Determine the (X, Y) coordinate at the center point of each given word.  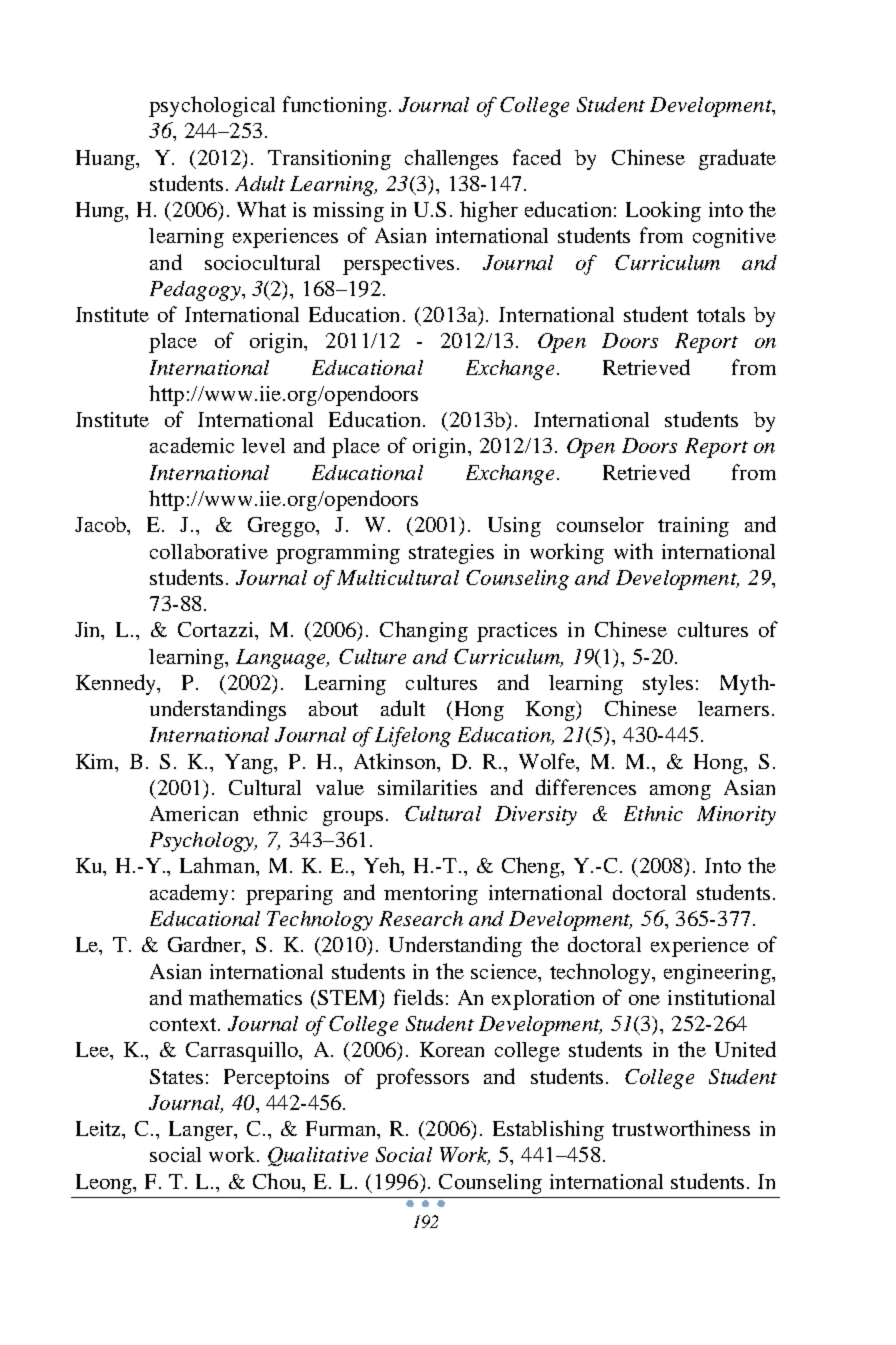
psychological (212, 106)
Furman (342, 1128)
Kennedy (117, 684)
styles (668, 685)
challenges (451, 159)
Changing (424, 631)
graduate (737, 159)
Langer (202, 1131)
